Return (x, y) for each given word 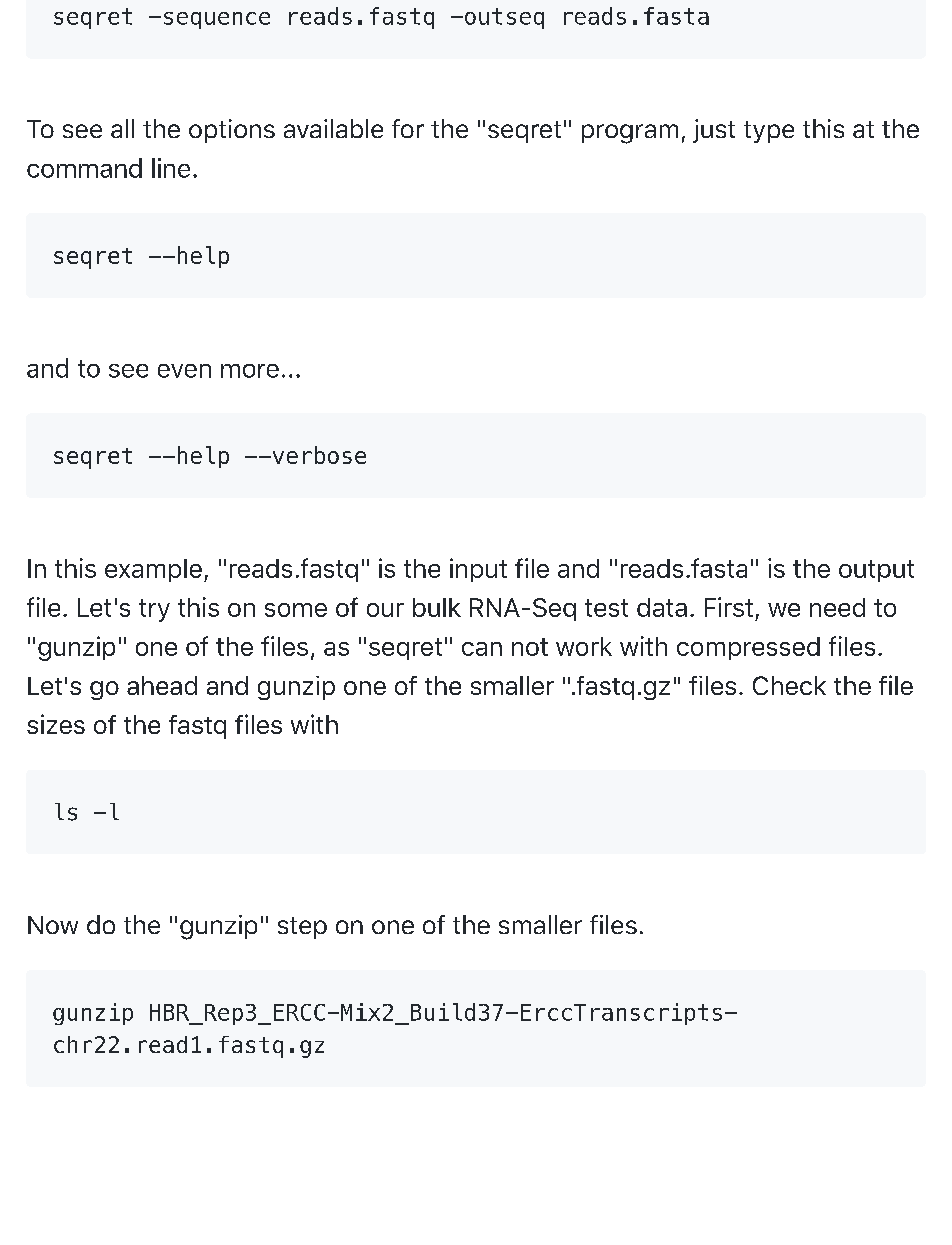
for (408, 128)
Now (53, 925)
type (769, 132)
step (302, 928)
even (184, 371)
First (729, 607)
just (714, 131)
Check (789, 685)
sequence (217, 20)
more (250, 371)
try (154, 610)
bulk (437, 607)
